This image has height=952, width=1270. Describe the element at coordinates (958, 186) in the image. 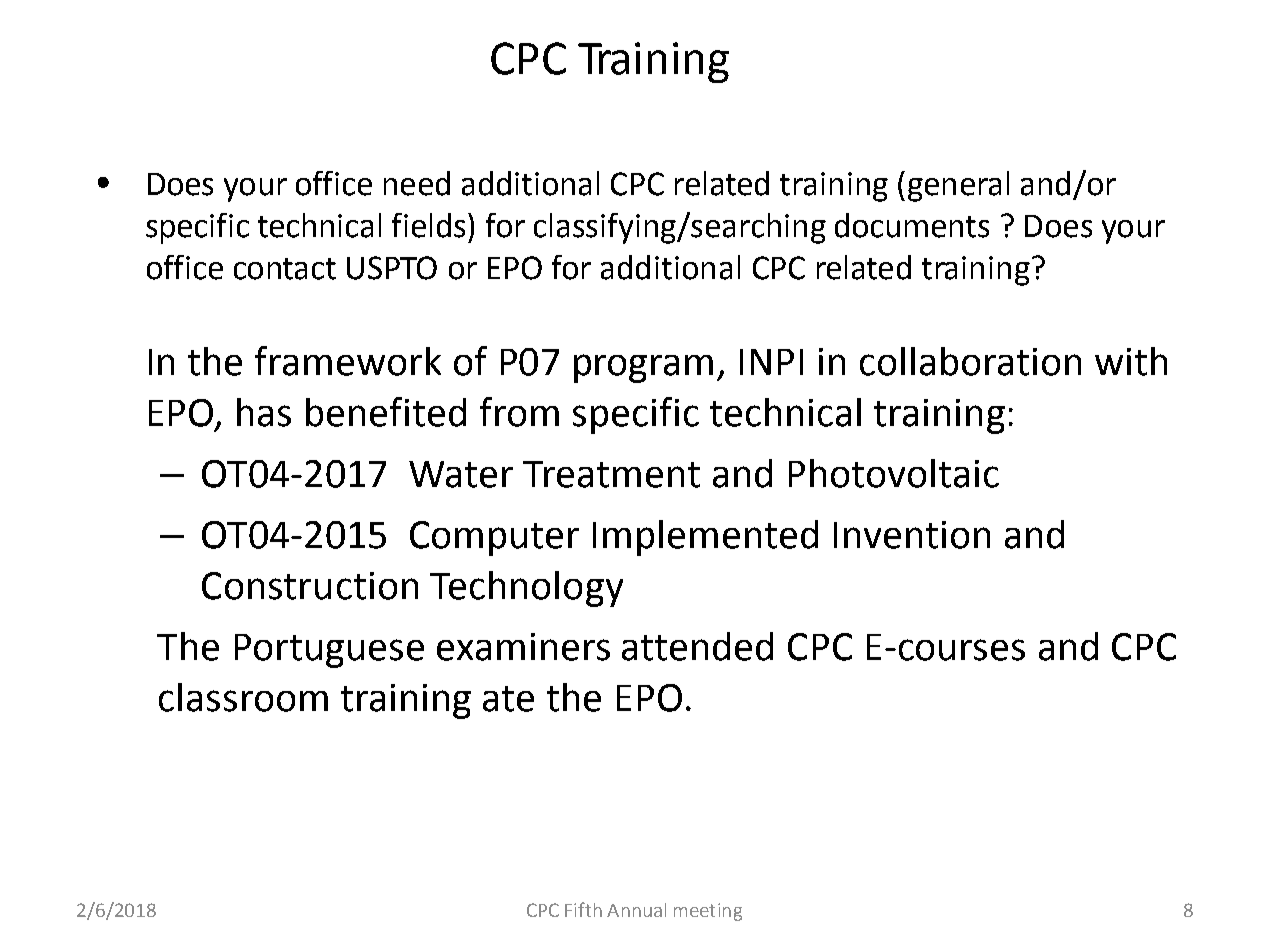

I see `general` at that location.
